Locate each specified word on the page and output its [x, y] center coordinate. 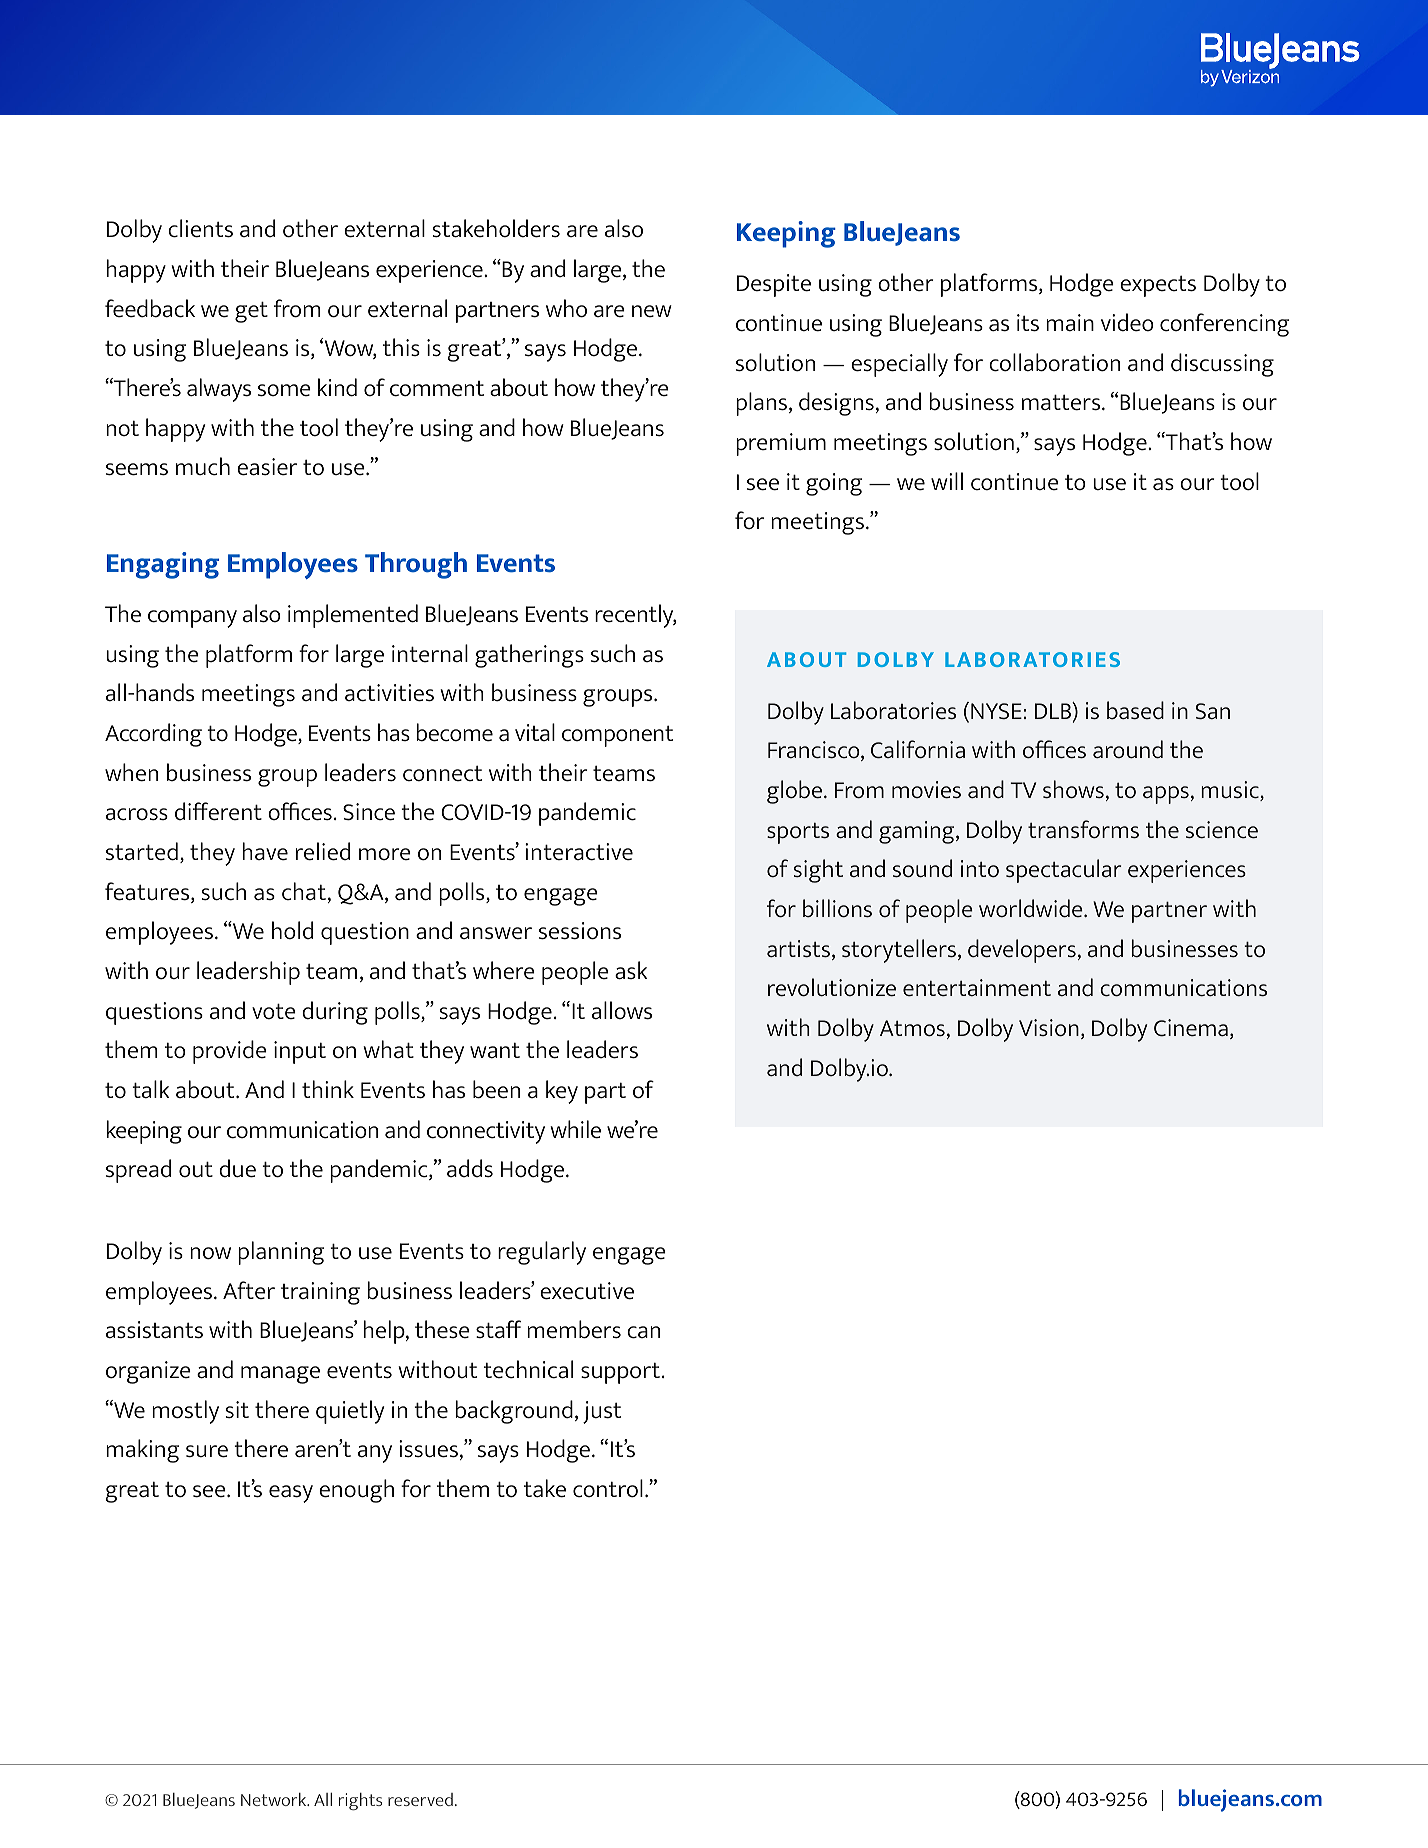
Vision [1049, 1027]
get [251, 312]
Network [275, 1799]
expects [1158, 286]
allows [622, 1010]
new [652, 311]
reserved [420, 1799]
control [608, 1488]
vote [274, 1011]
